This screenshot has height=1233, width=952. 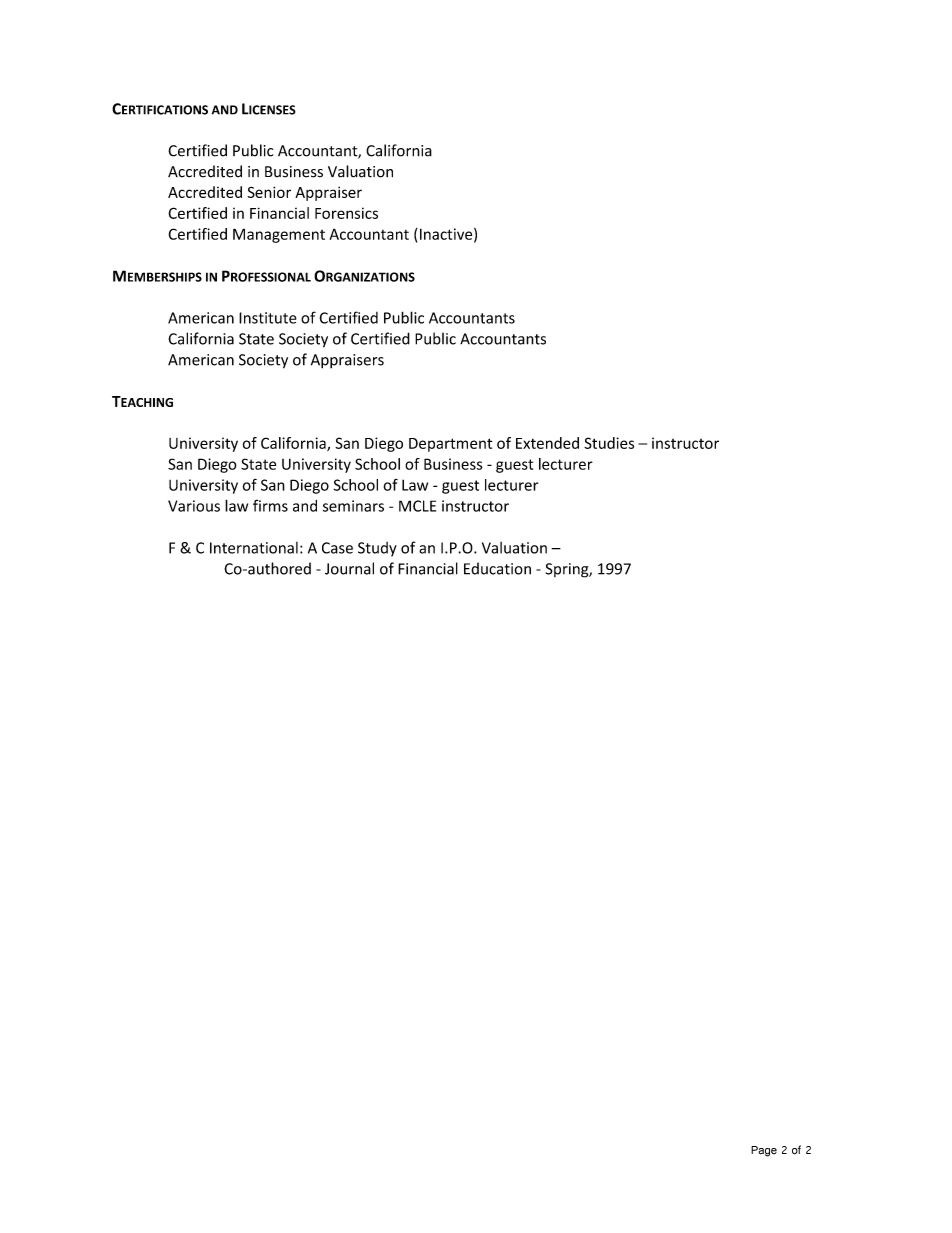 I want to click on Page, so click(x=764, y=1151).
